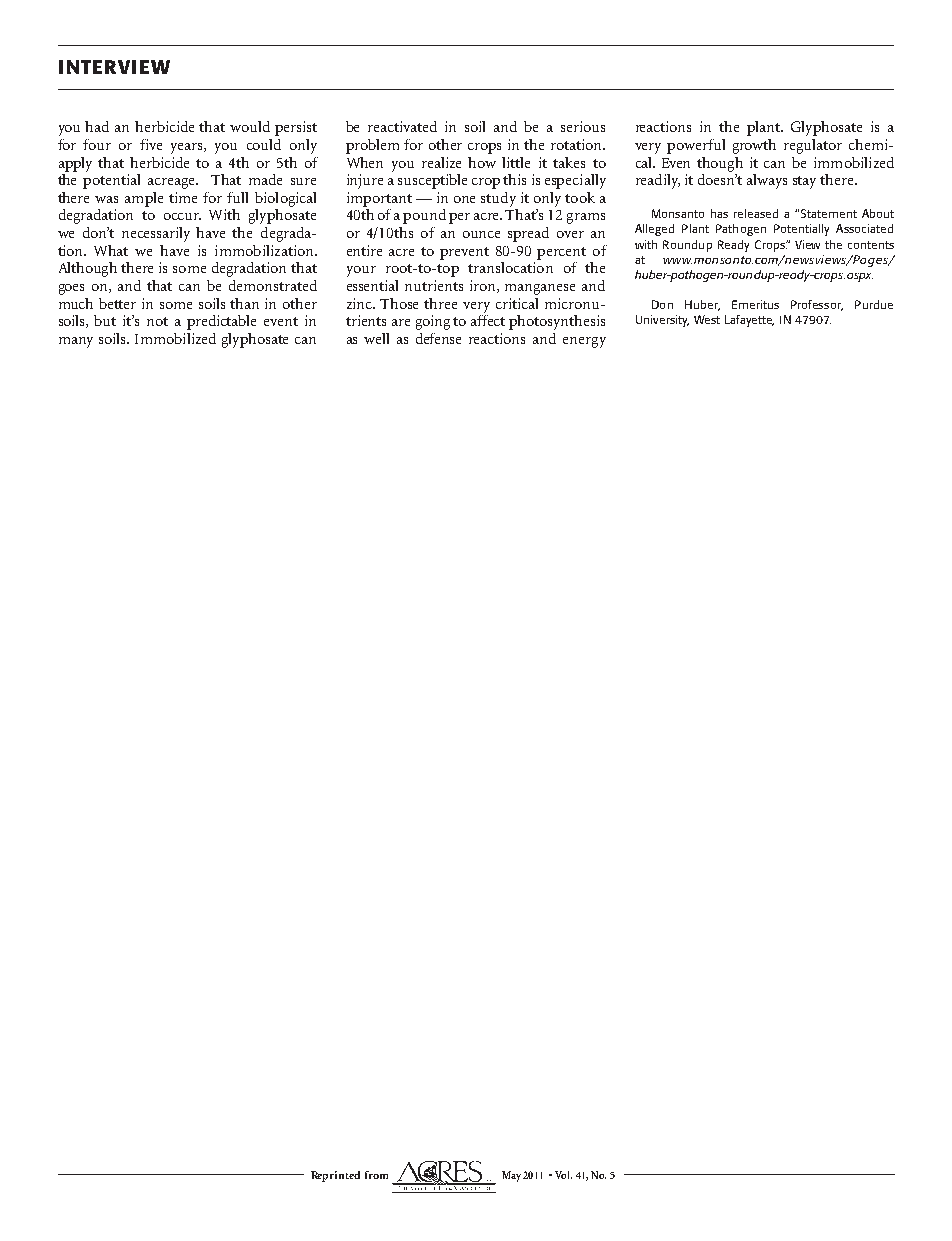  Describe the element at coordinates (482, 162) in the screenshot. I see `how` at that location.
